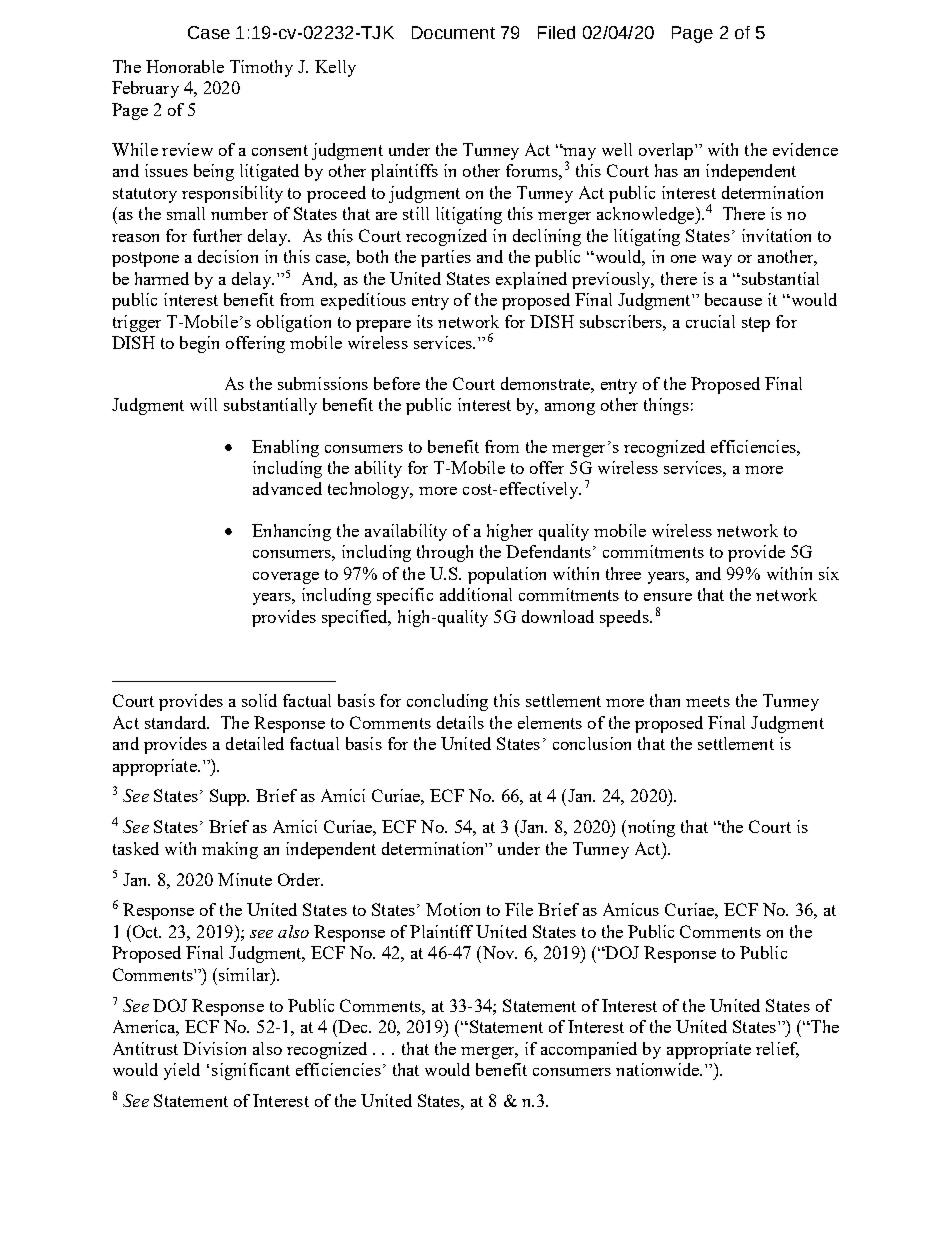  What do you see at coordinates (805, 149) in the screenshot?
I see `evidence` at bounding box center [805, 149].
